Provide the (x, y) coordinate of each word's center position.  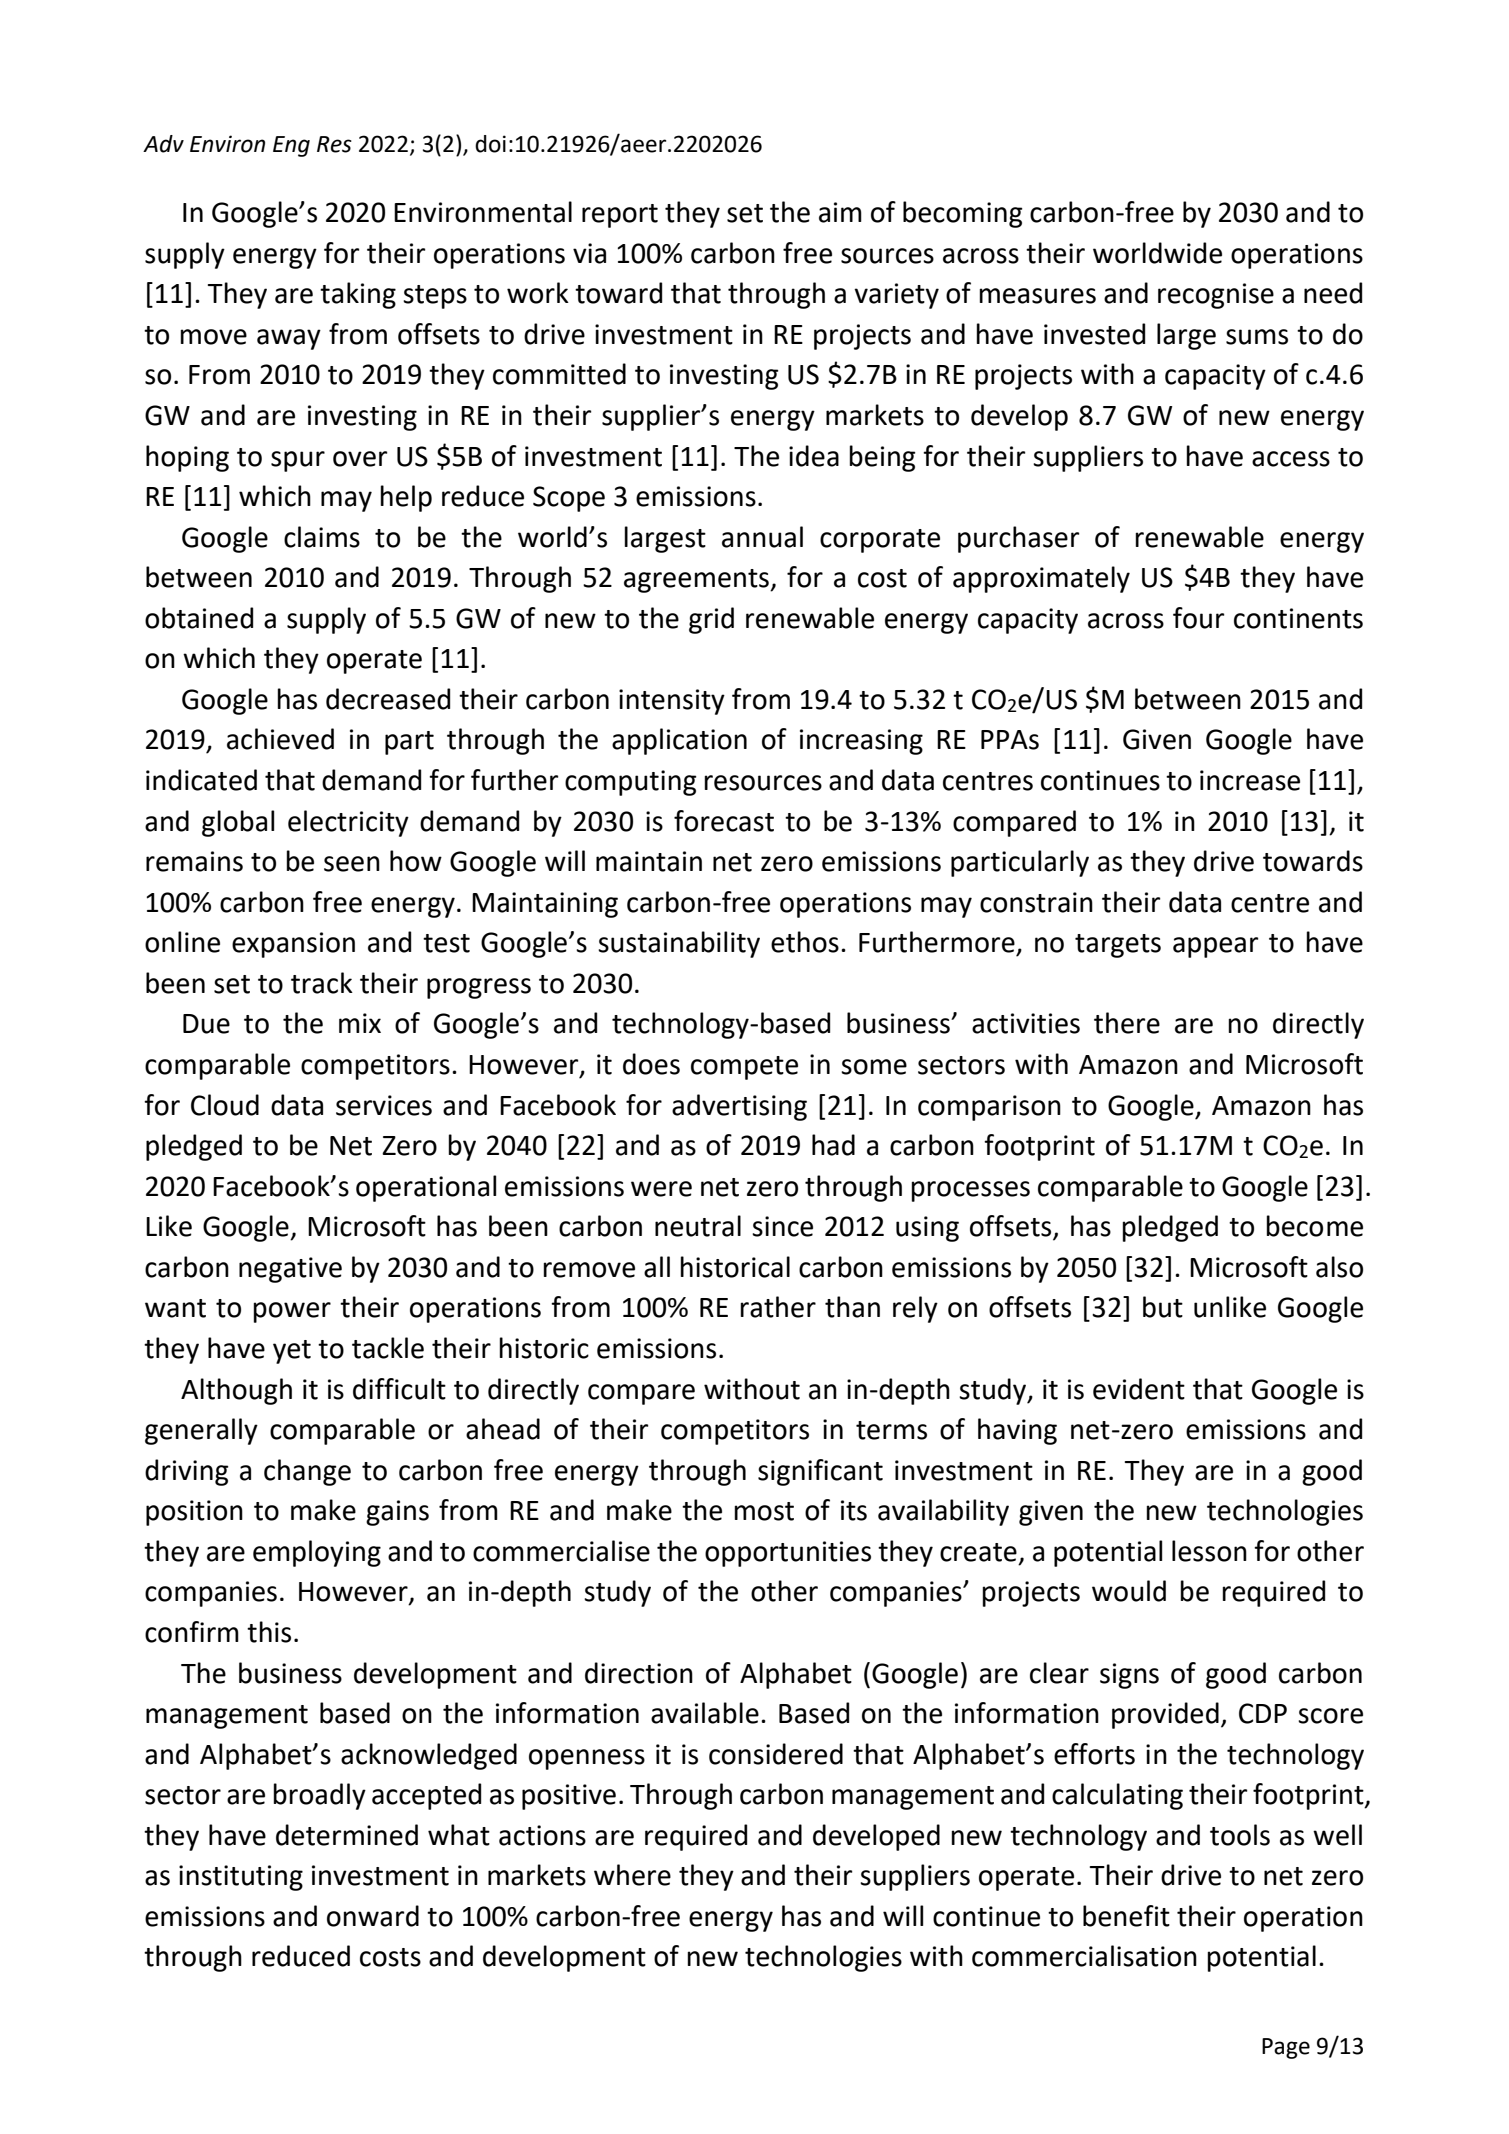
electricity (348, 823)
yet (292, 1352)
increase (1250, 780)
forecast (724, 821)
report (620, 216)
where (632, 1875)
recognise (1216, 296)
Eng (291, 146)
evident (1139, 1389)
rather (778, 1307)
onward (373, 1916)
